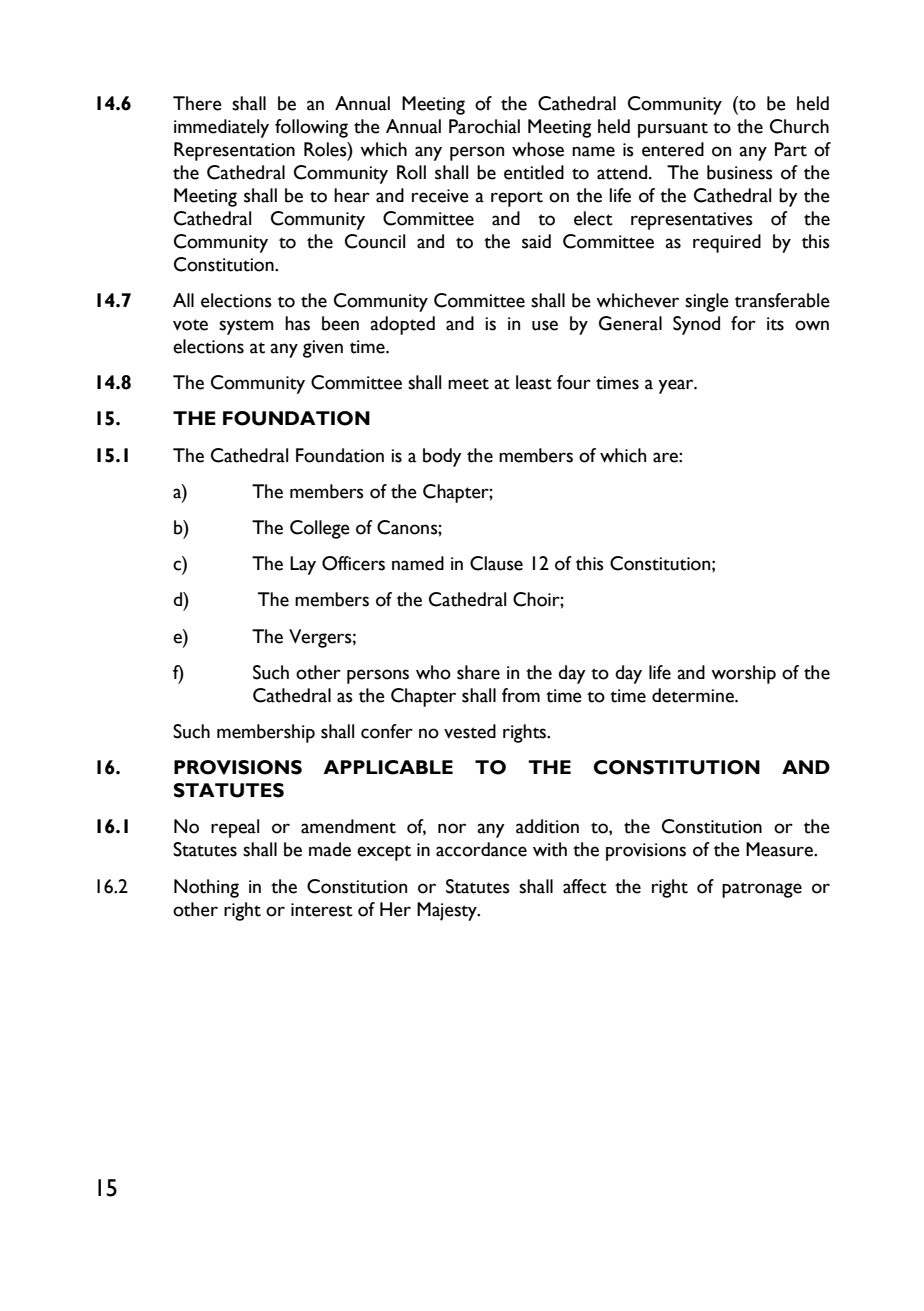 The width and height of the page is (924, 1311). I want to click on given, so click(323, 349).
